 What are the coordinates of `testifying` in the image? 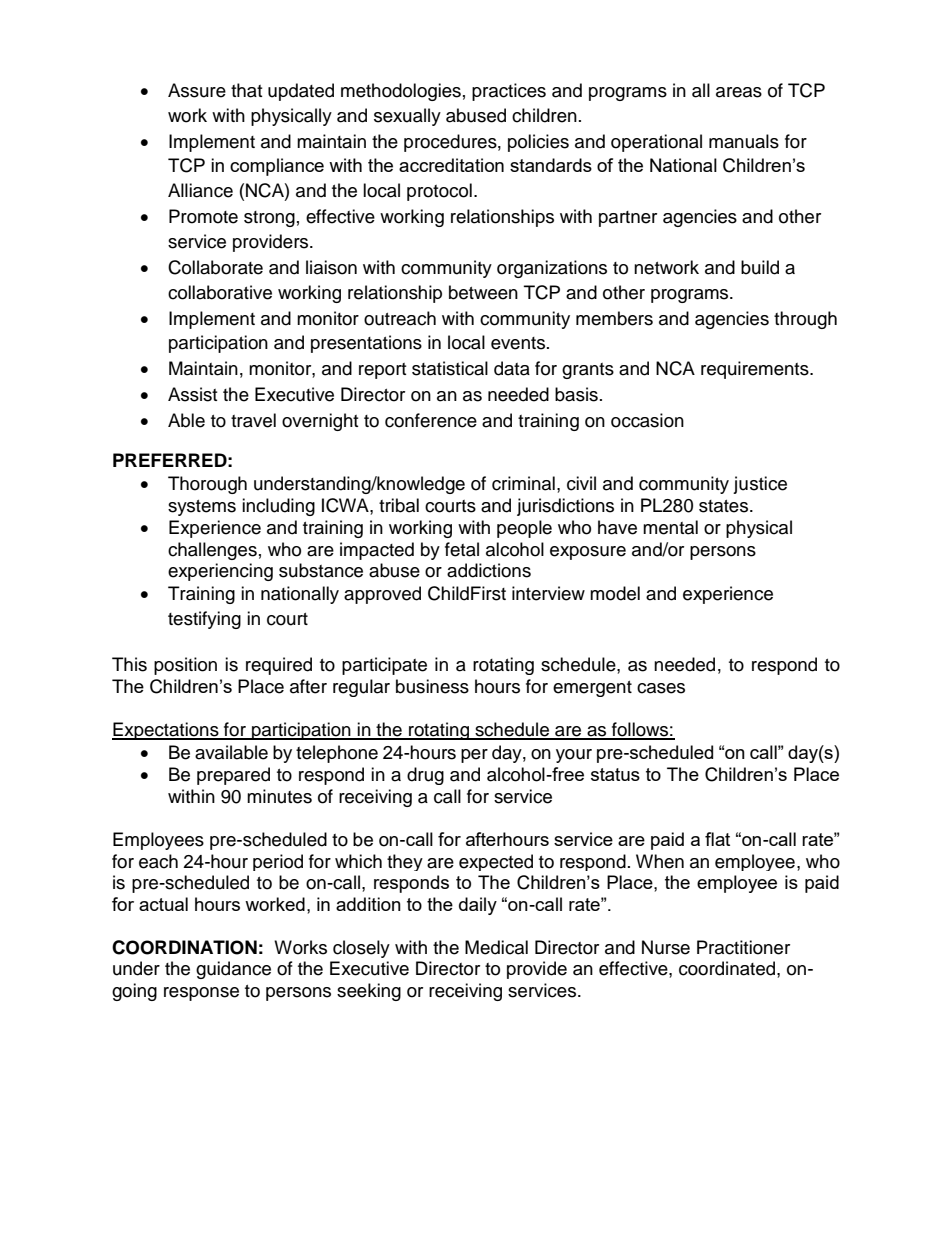 It's located at (204, 620).
